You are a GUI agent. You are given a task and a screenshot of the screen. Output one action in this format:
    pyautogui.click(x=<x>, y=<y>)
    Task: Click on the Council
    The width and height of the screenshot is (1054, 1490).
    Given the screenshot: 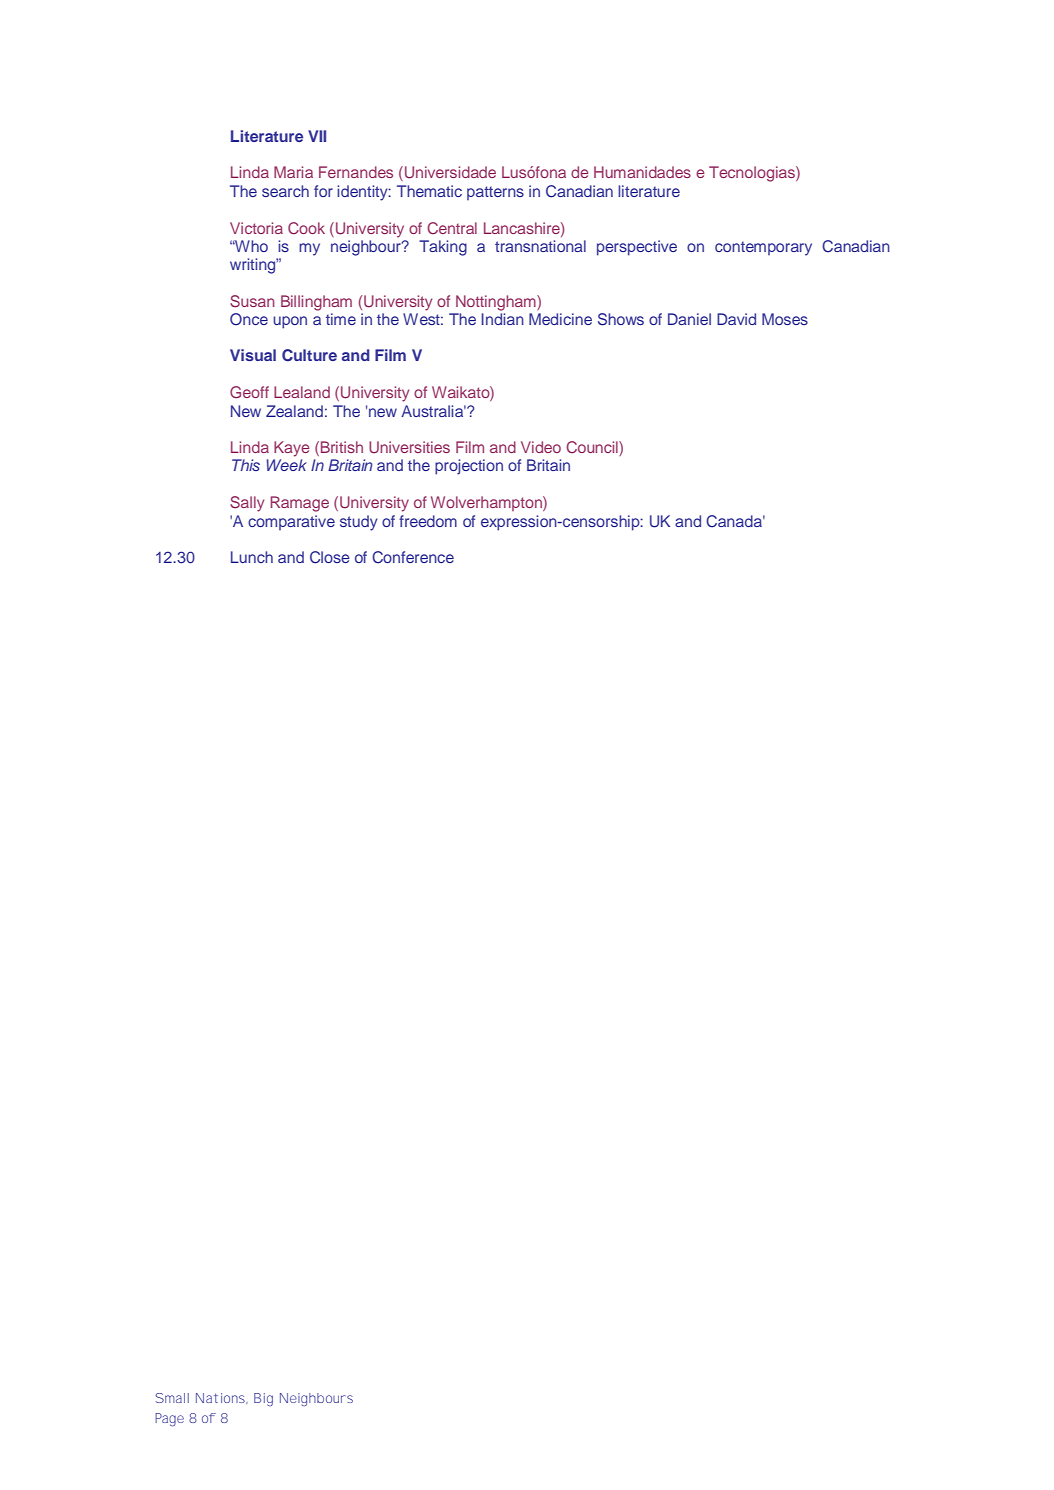 What is the action you would take?
    pyautogui.click(x=593, y=448)
